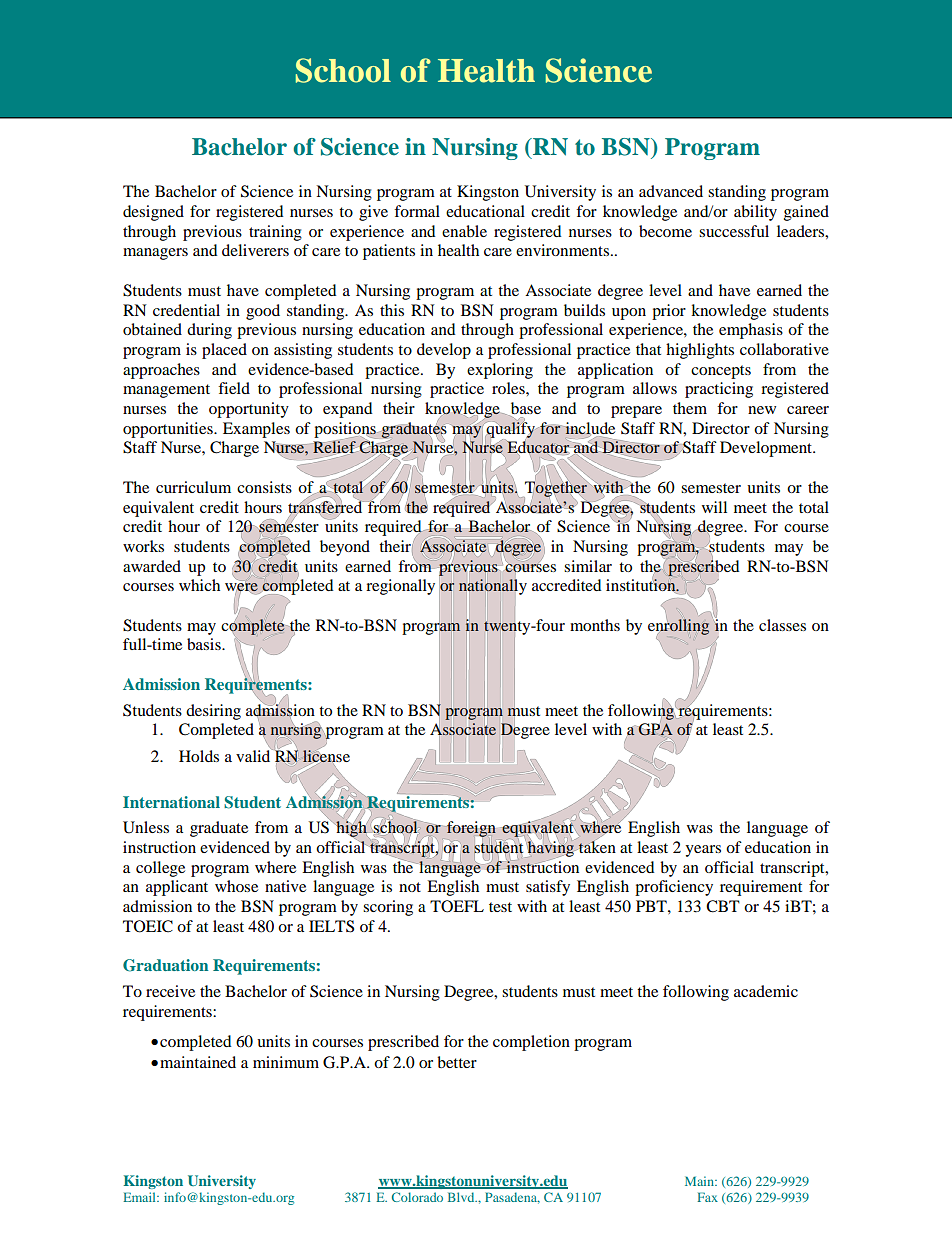  Describe the element at coordinates (140, 1197) in the screenshot. I see `Email` at that location.
